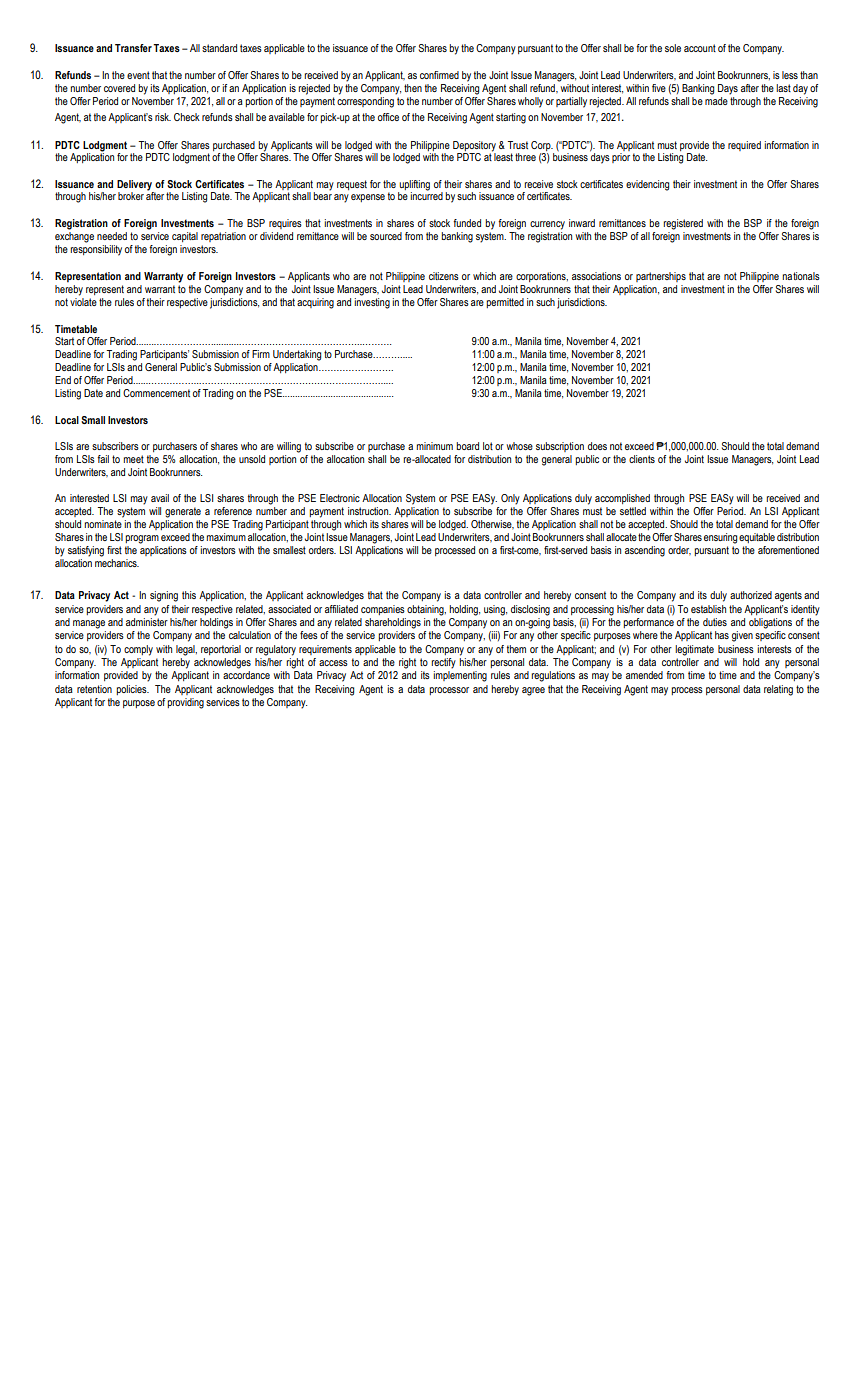  What do you see at coordinates (138, 75) in the page?
I see `event` at bounding box center [138, 75].
